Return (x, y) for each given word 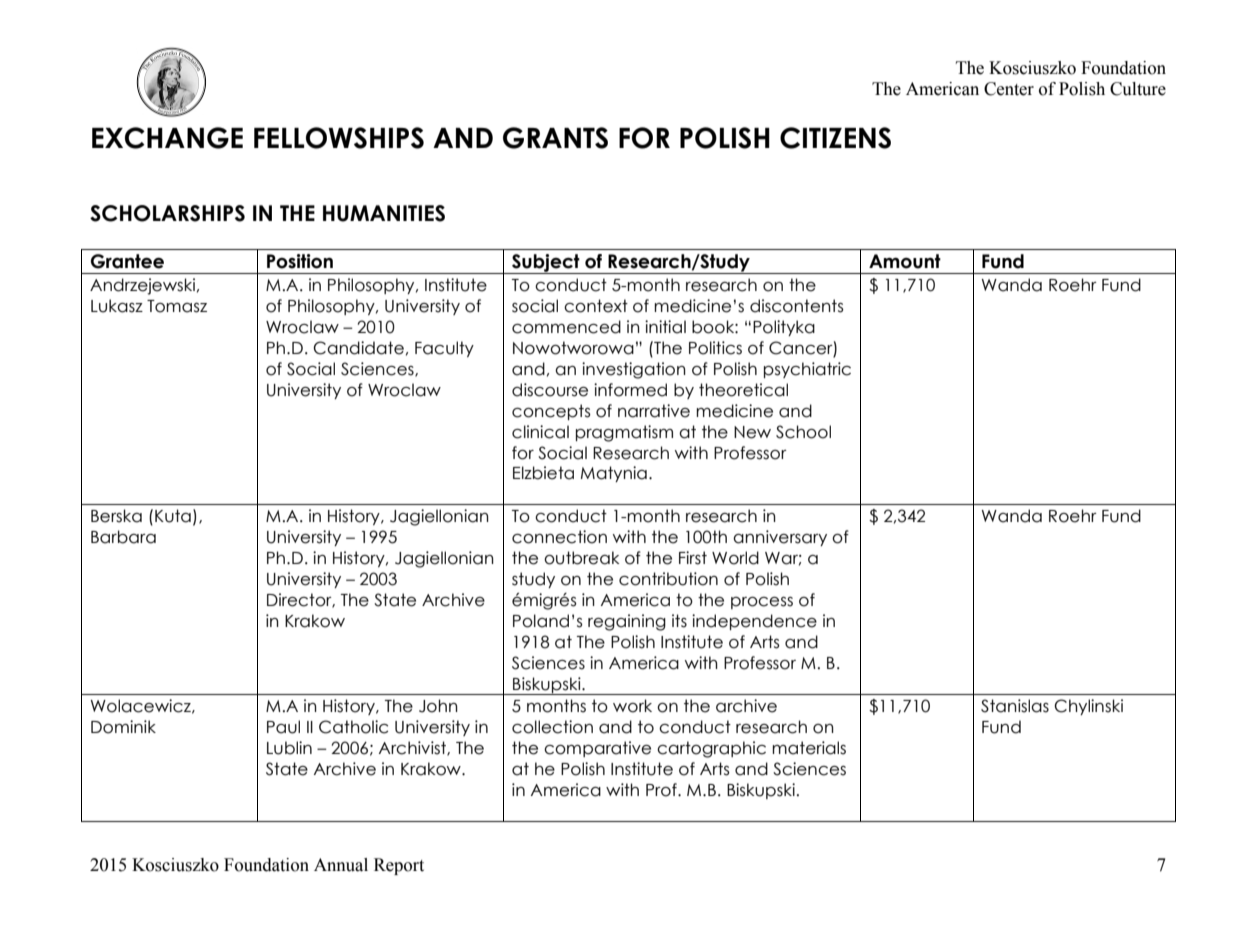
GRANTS (555, 138)
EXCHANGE (167, 138)
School (803, 432)
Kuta (173, 516)
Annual (341, 865)
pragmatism (624, 433)
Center (1009, 89)
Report (399, 866)
